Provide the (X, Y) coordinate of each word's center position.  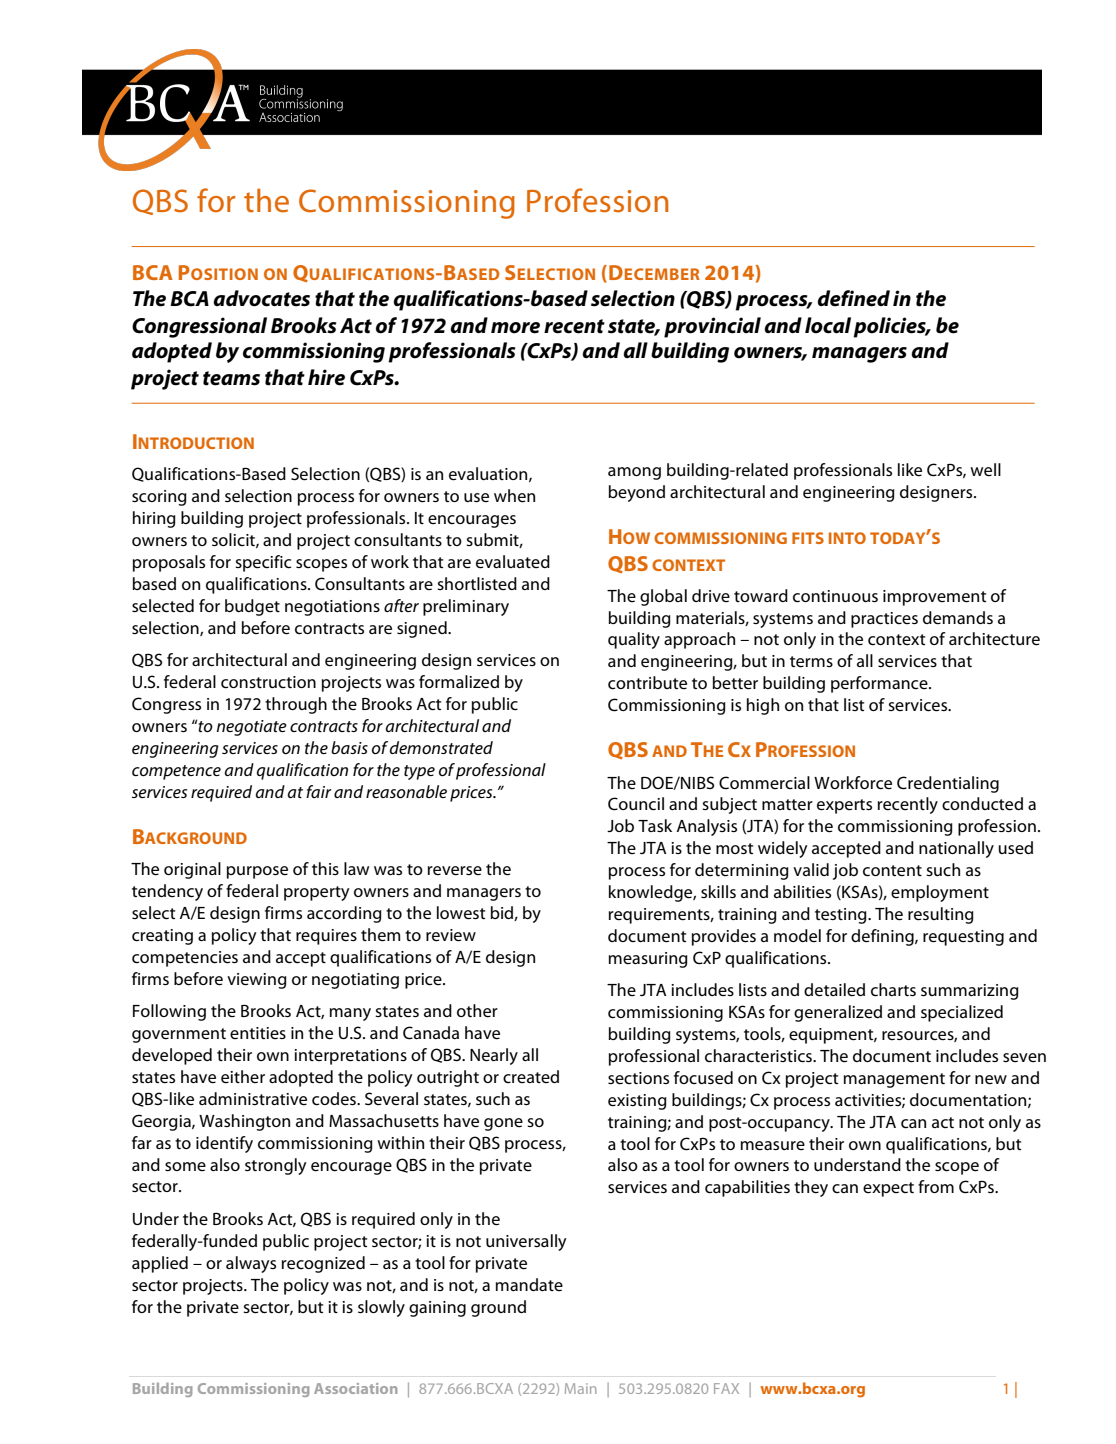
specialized (962, 1013)
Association (355, 1388)
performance (880, 684)
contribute (647, 683)
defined (853, 298)
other (477, 1011)
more (515, 328)
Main (581, 1388)
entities (258, 1033)
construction (268, 682)
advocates (261, 298)
